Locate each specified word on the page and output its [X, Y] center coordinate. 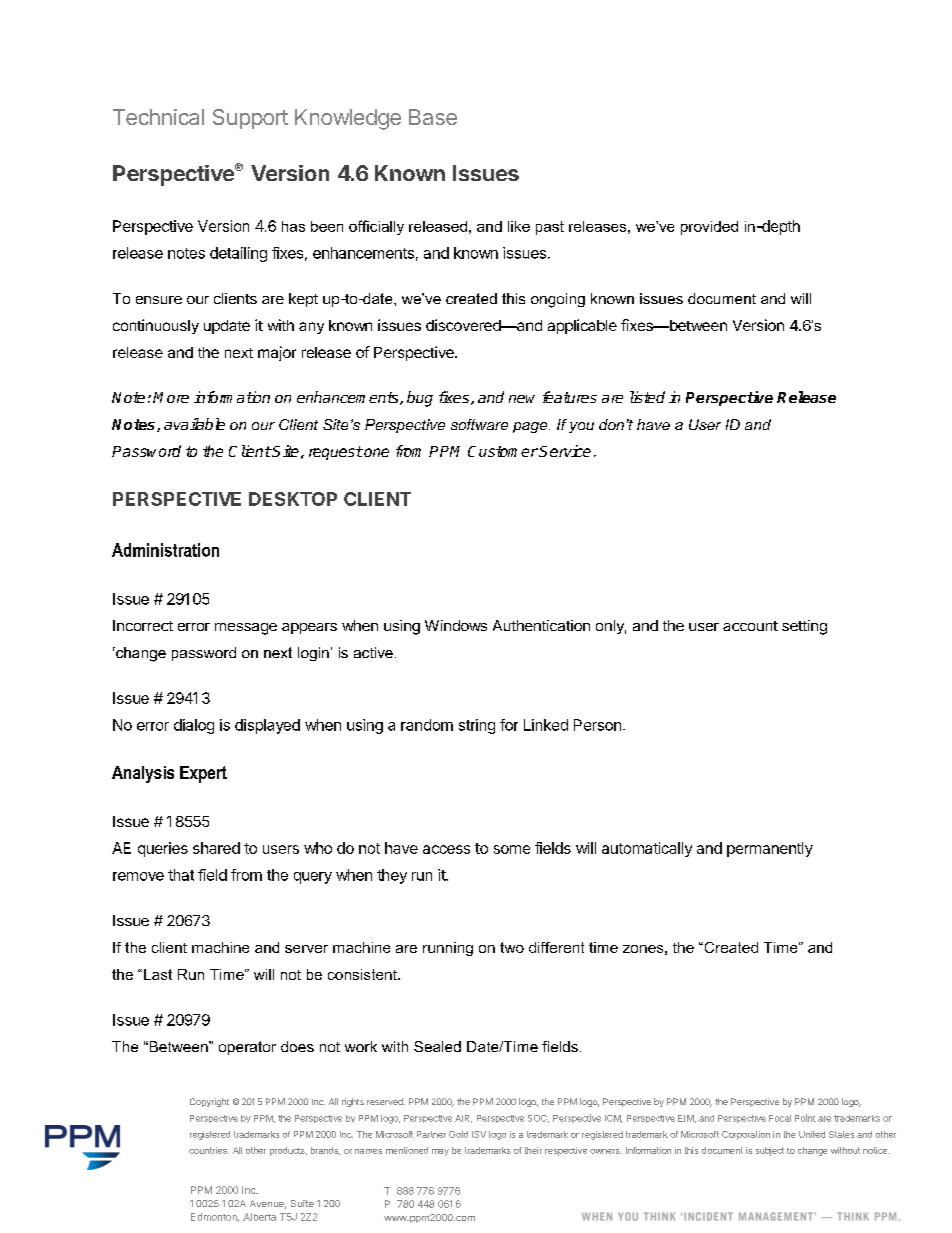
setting [804, 627]
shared [216, 848]
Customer [503, 451]
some [512, 849]
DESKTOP [293, 499]
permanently [770, 849]
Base [433, 117]
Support [250, 119]
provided [709, 228]
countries [209, 1150]
